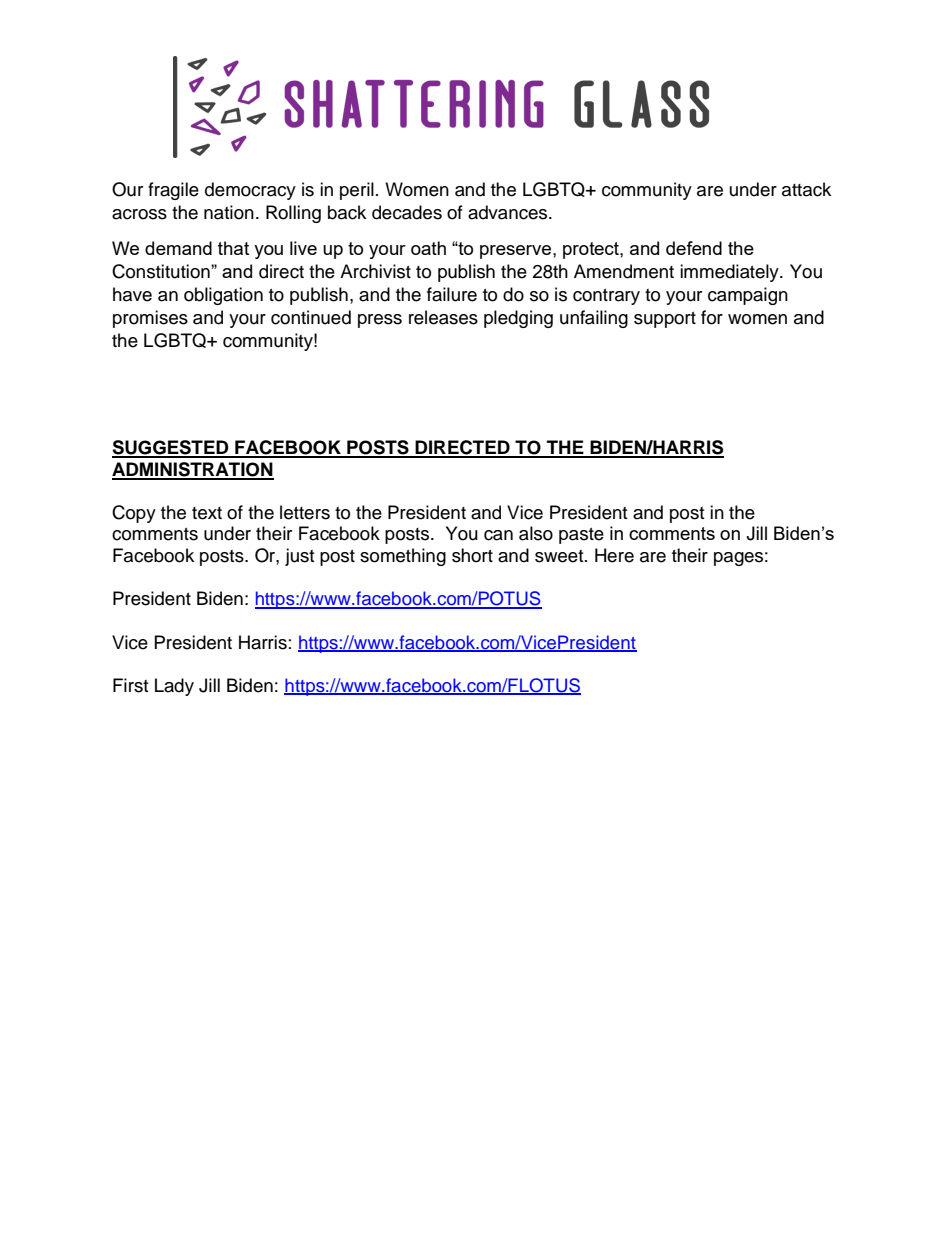 This screenshot has height=1233, width=952. Describe the element at coordinates (207, 513) in the screenshot. I see `text` at that location.
